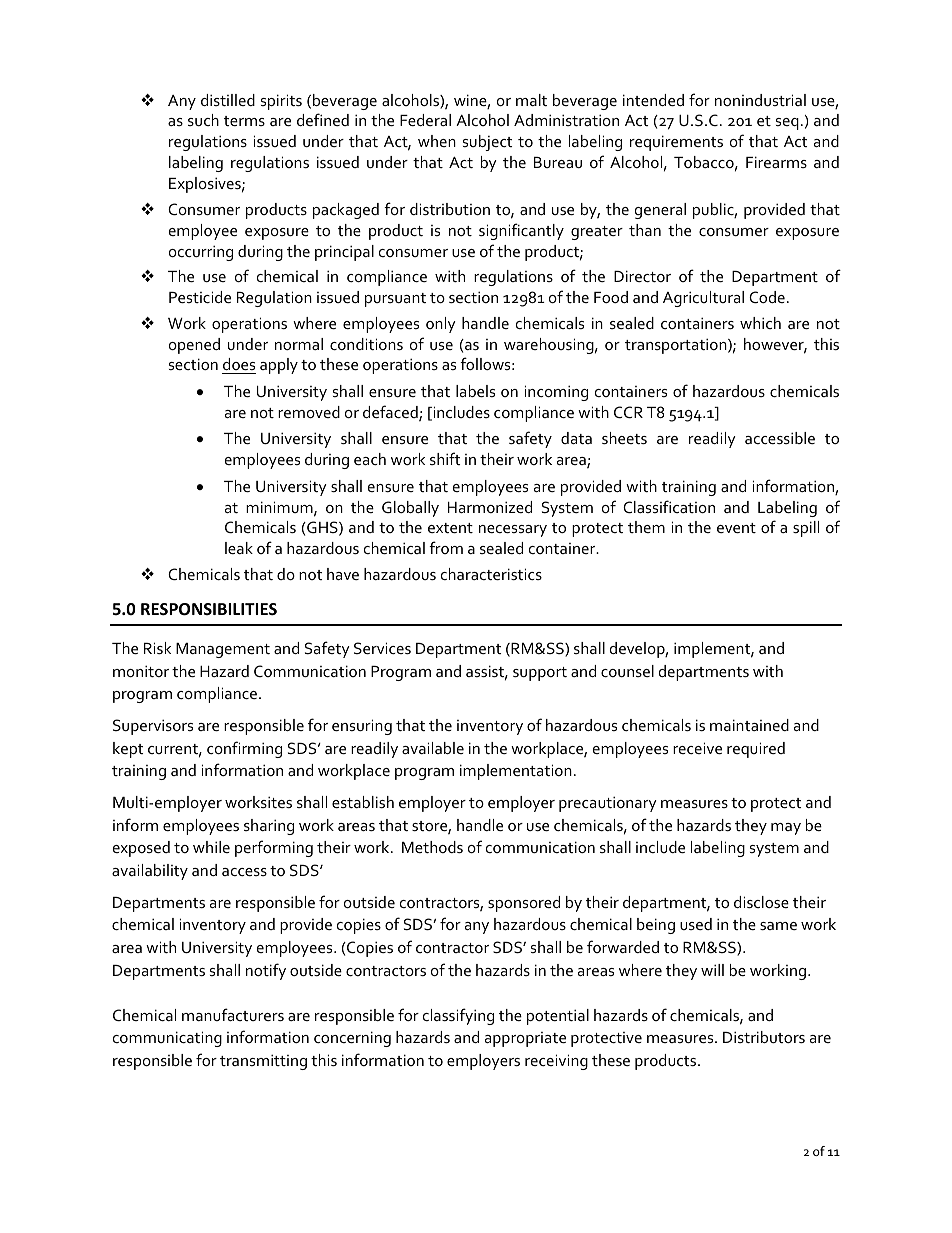 Image resolution: width=952 pixels, height=1233 pixels. I want to click on subject, so click(487, 143).
